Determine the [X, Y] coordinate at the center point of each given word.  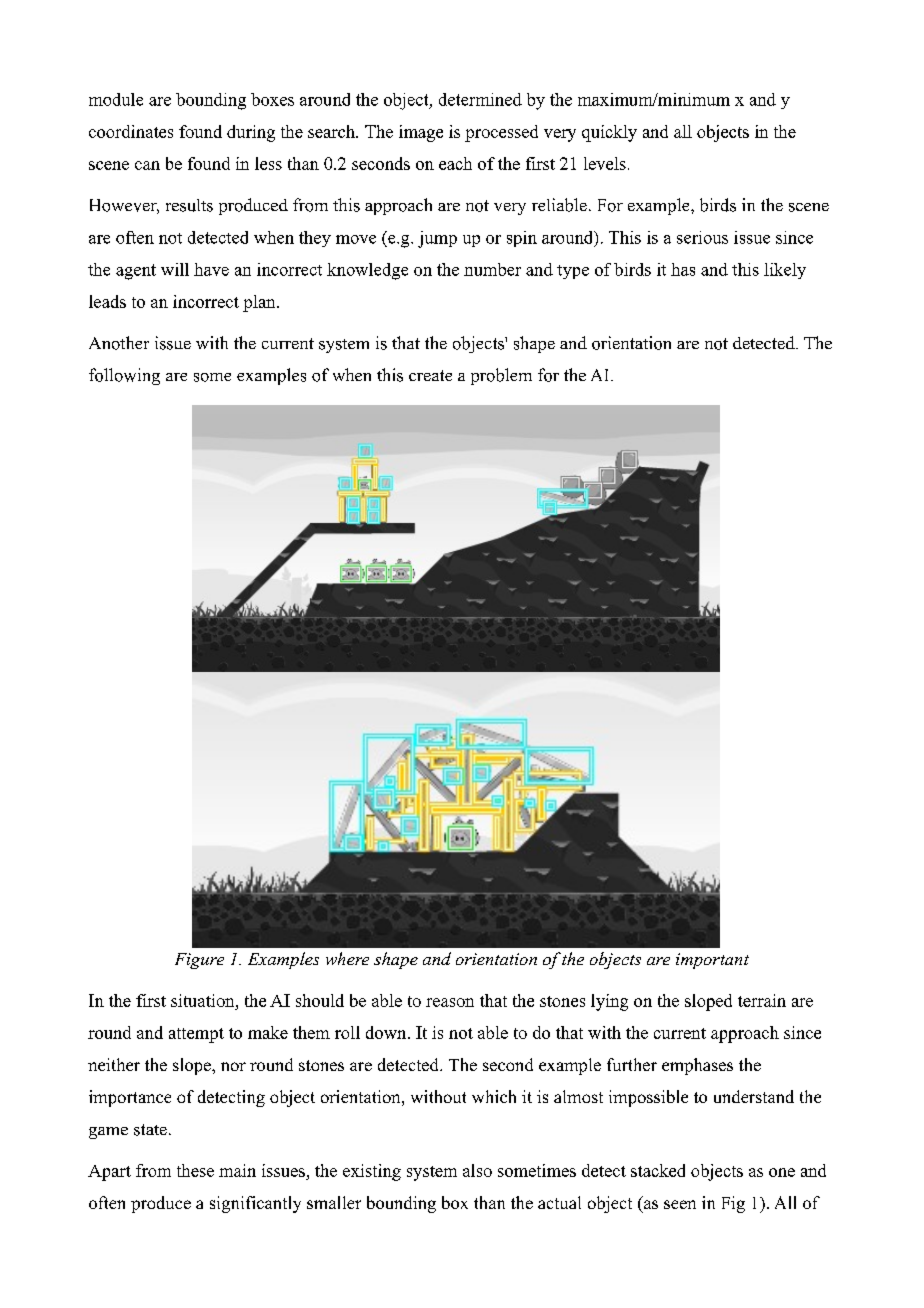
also [477, 1170]
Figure [199, 961]
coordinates [131, 131]
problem [501, 376]
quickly [609, 133]
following [124, 376]
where [347, 958]
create [430, 375]
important [712, 961]
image [421, 133]
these [195, 1170]
